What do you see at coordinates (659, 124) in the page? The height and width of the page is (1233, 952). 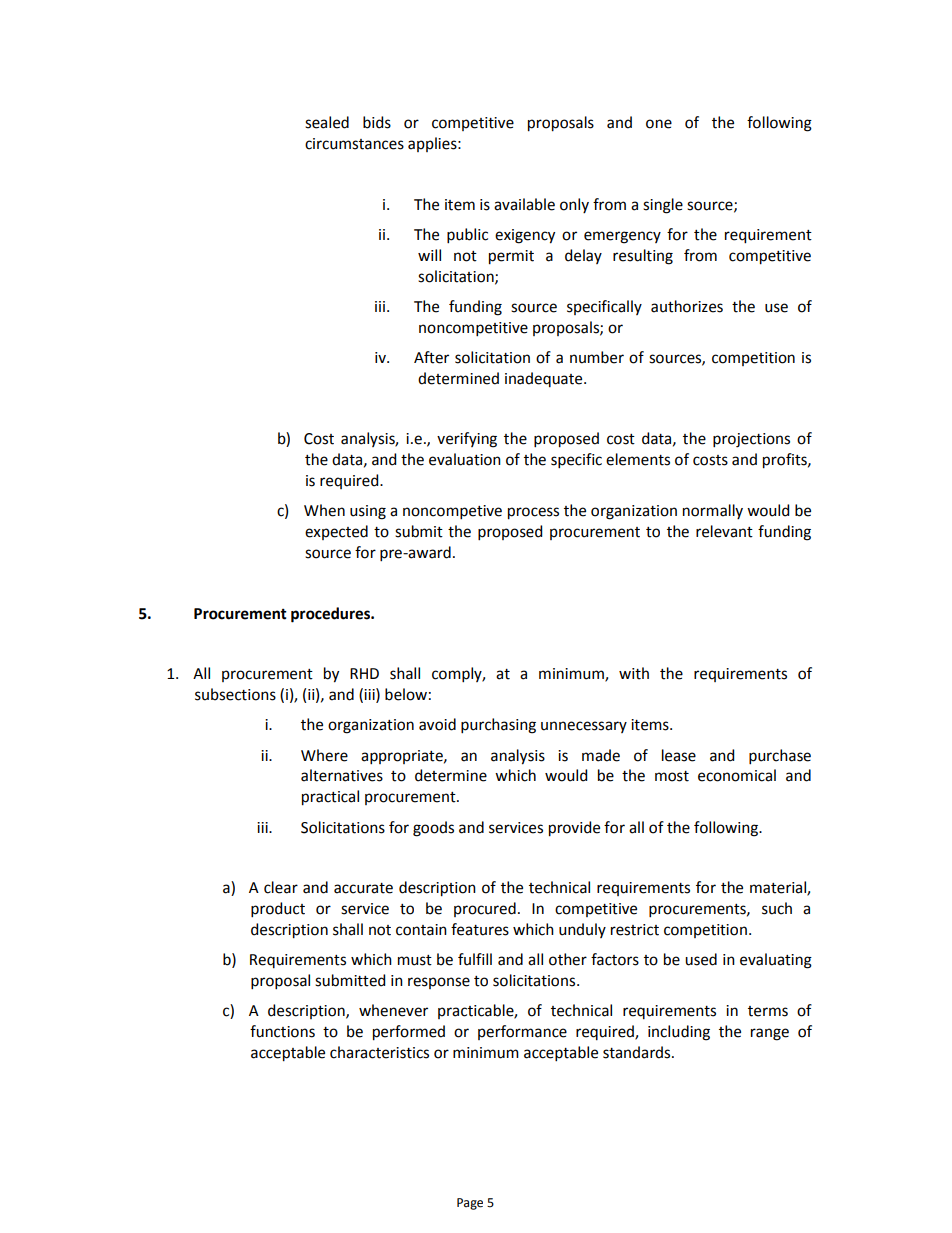 I see `one` at bounding box center [659, 124].
